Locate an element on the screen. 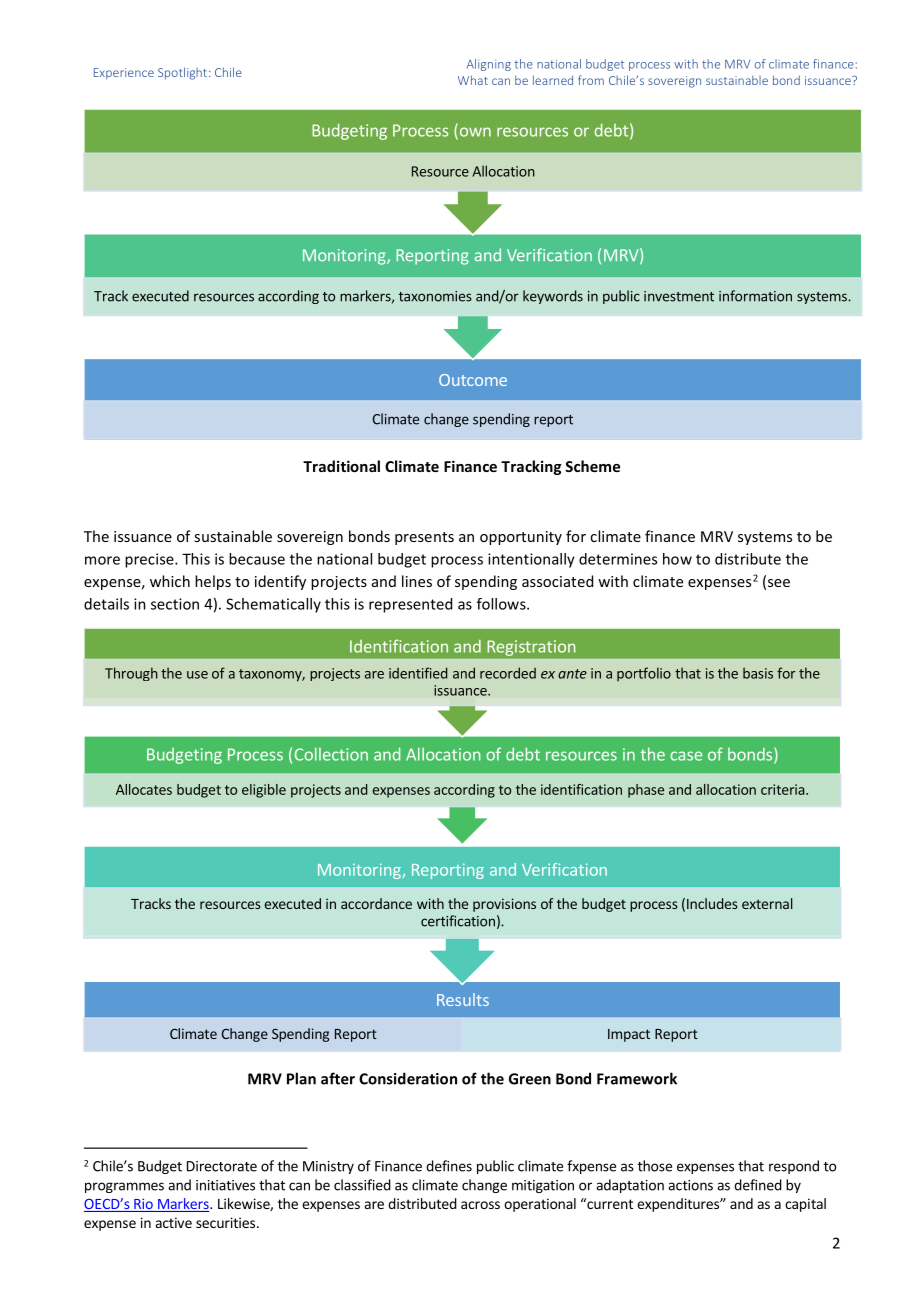 The image size is (924, 1308). Outcome is located at coordinates (473, 380).
